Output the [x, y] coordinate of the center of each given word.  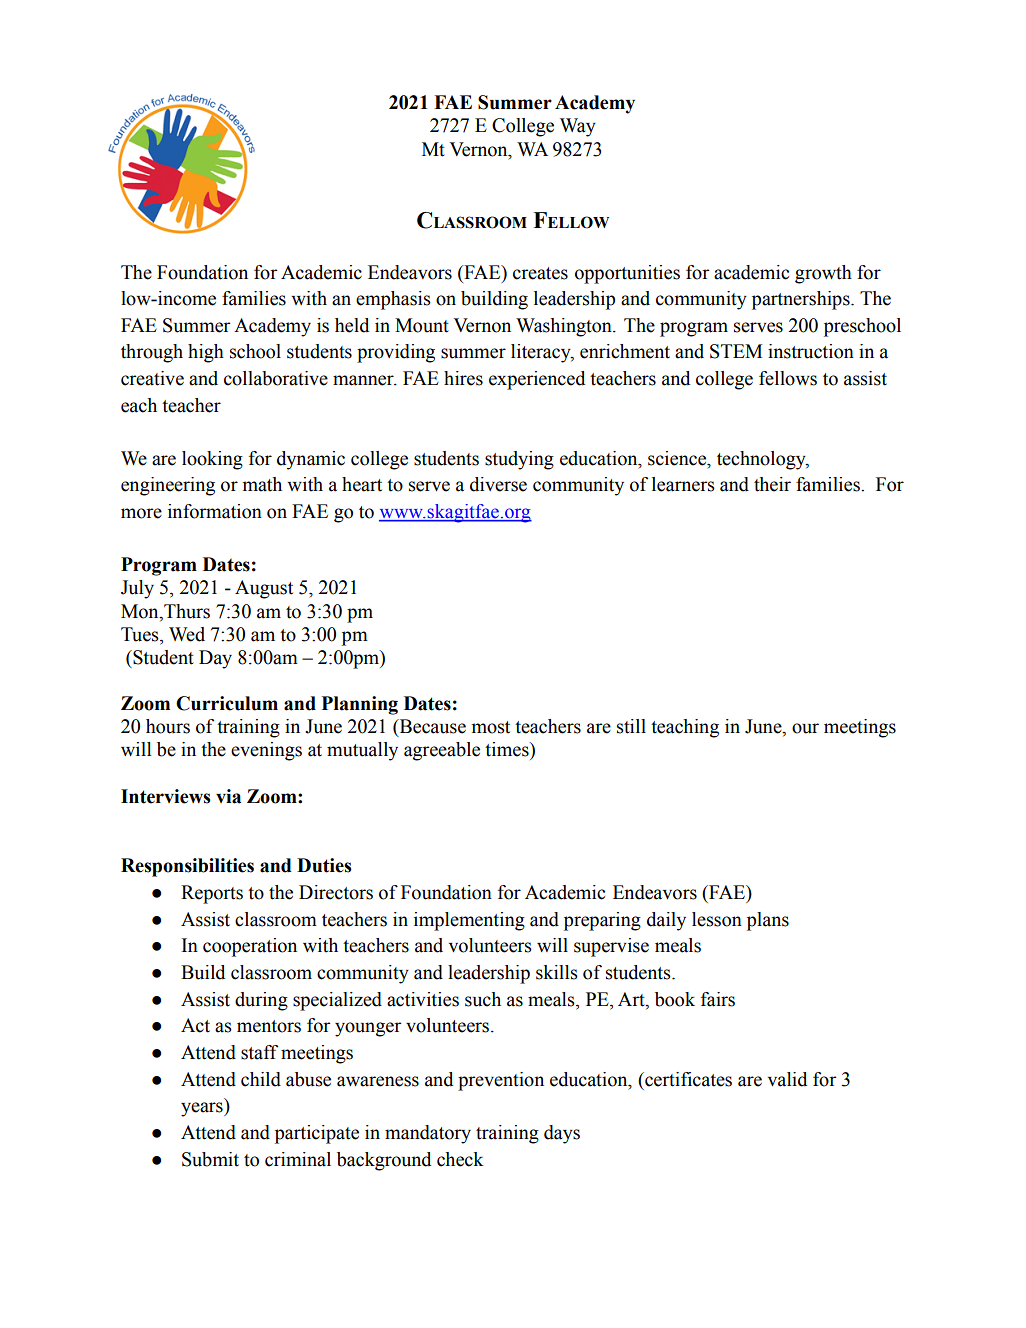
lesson [717, 919]
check [460, 1159]
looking [212, 460]
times [508, 749]
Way [578, 127]
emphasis [393, 300]
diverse [498, 484]
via [228, 796]
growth [823, 274]
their [772, 484]
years [203, 1109]
